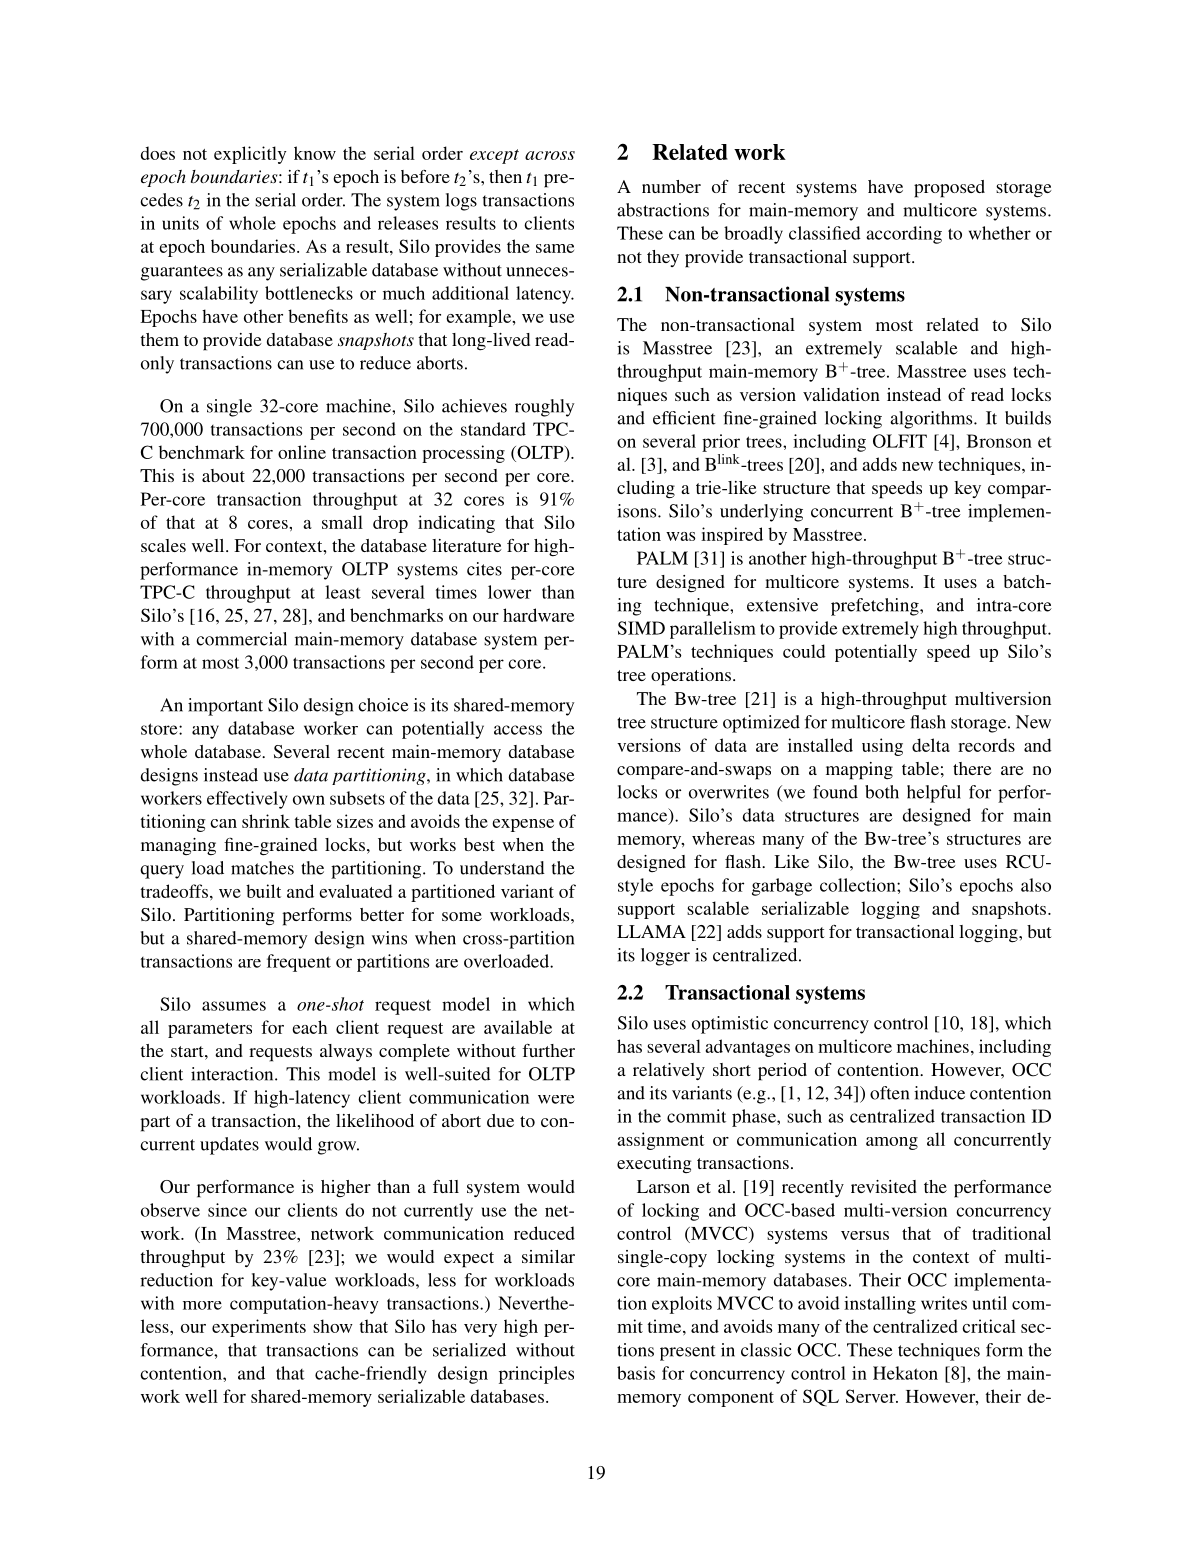  What do you see at coordinates (949, 189) in the document?
I see `proposed` at bounding box center [949, 189].
